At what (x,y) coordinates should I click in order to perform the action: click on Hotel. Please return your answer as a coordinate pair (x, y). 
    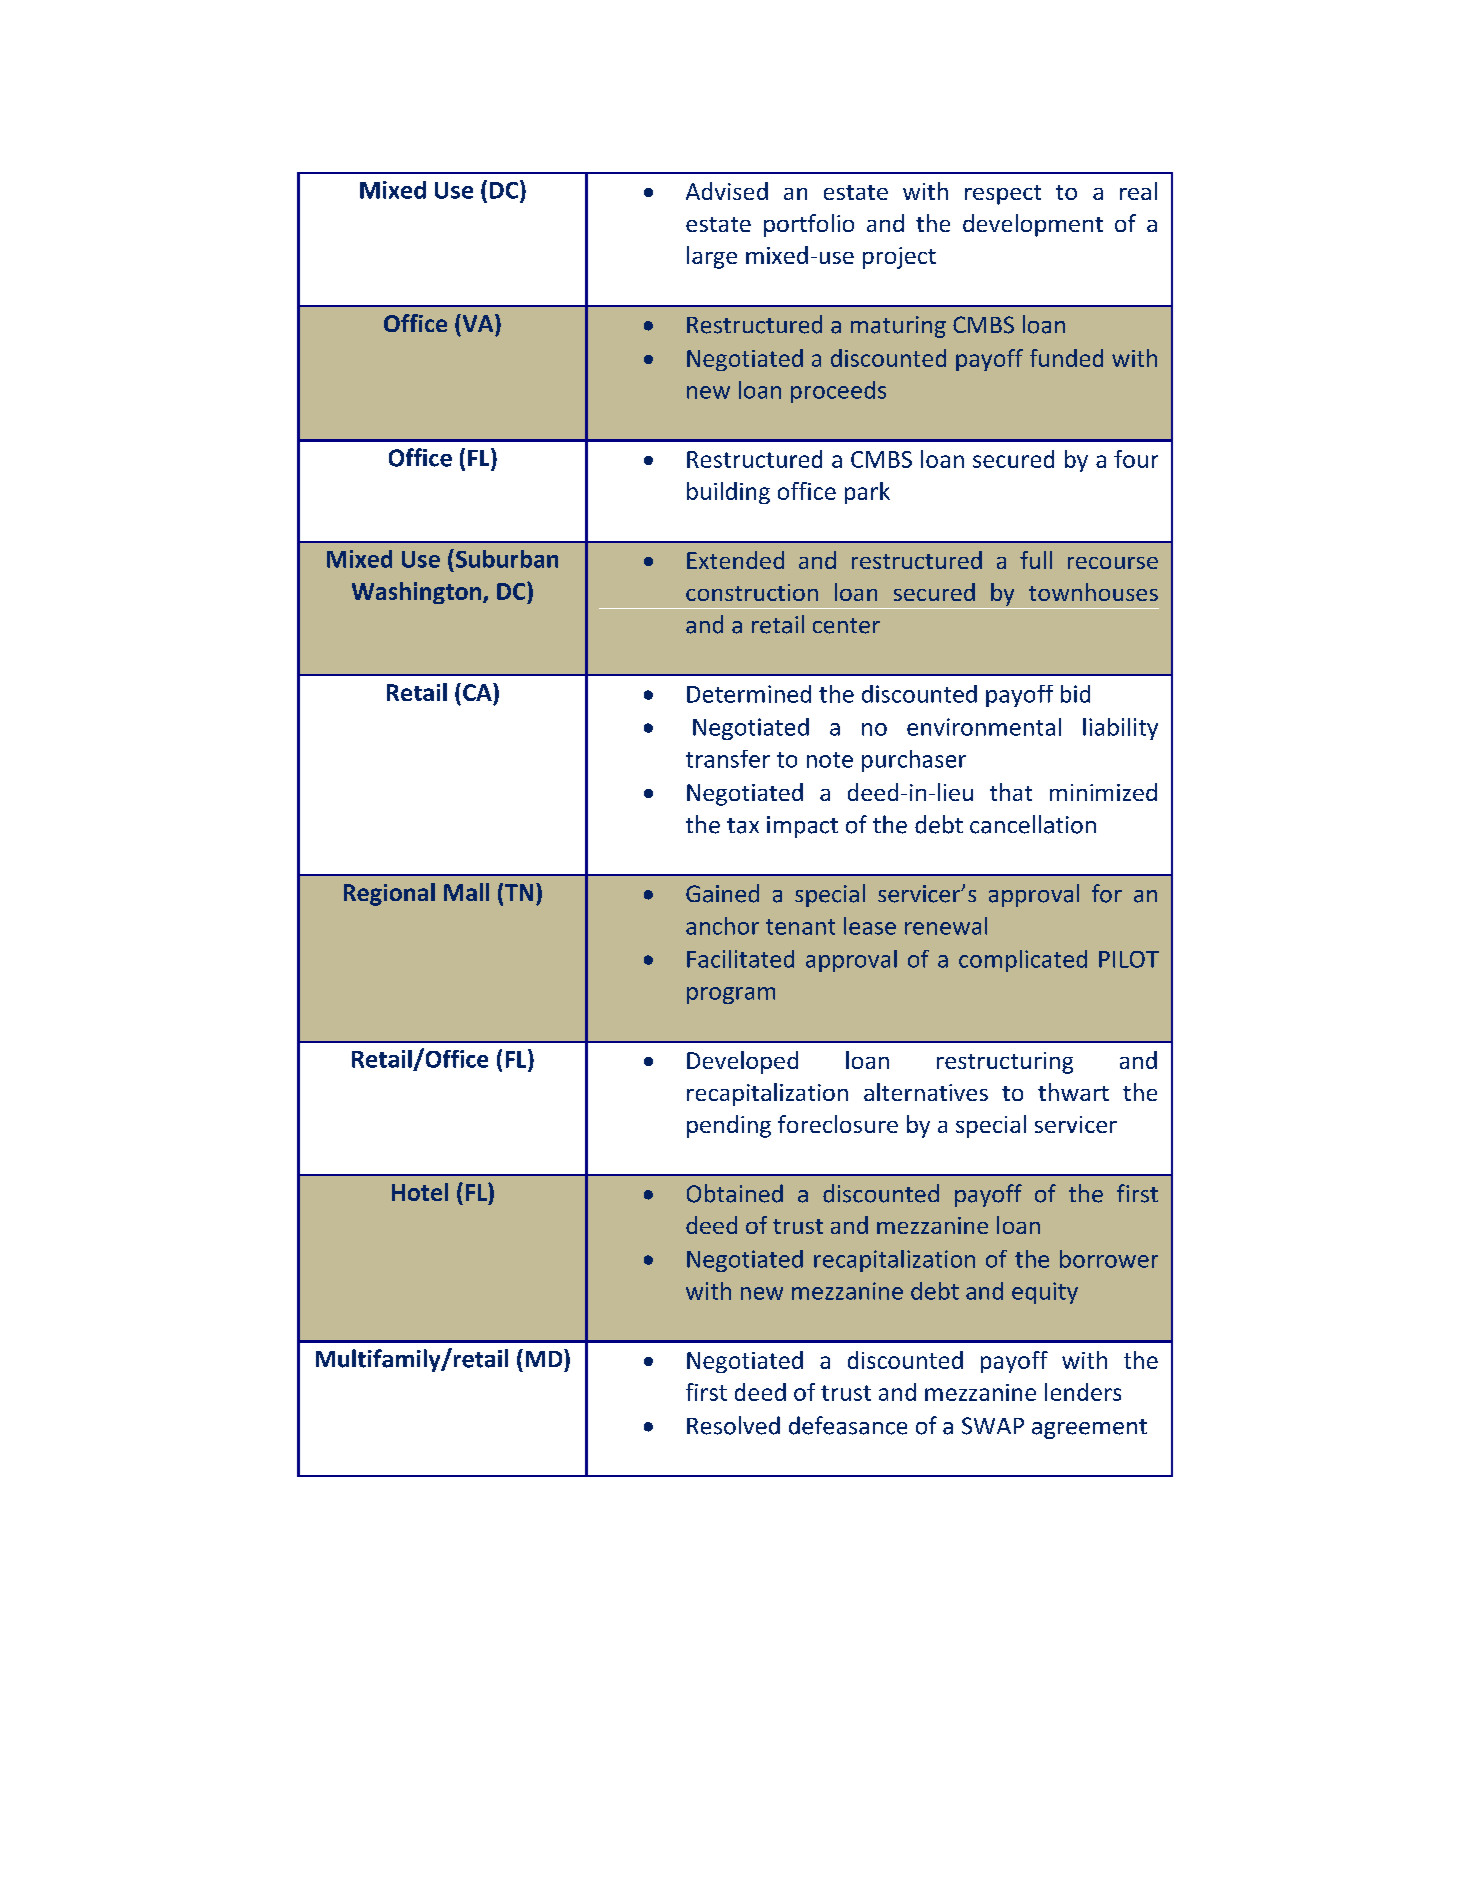
    Looking at the image, I should click on (420, 1192).
